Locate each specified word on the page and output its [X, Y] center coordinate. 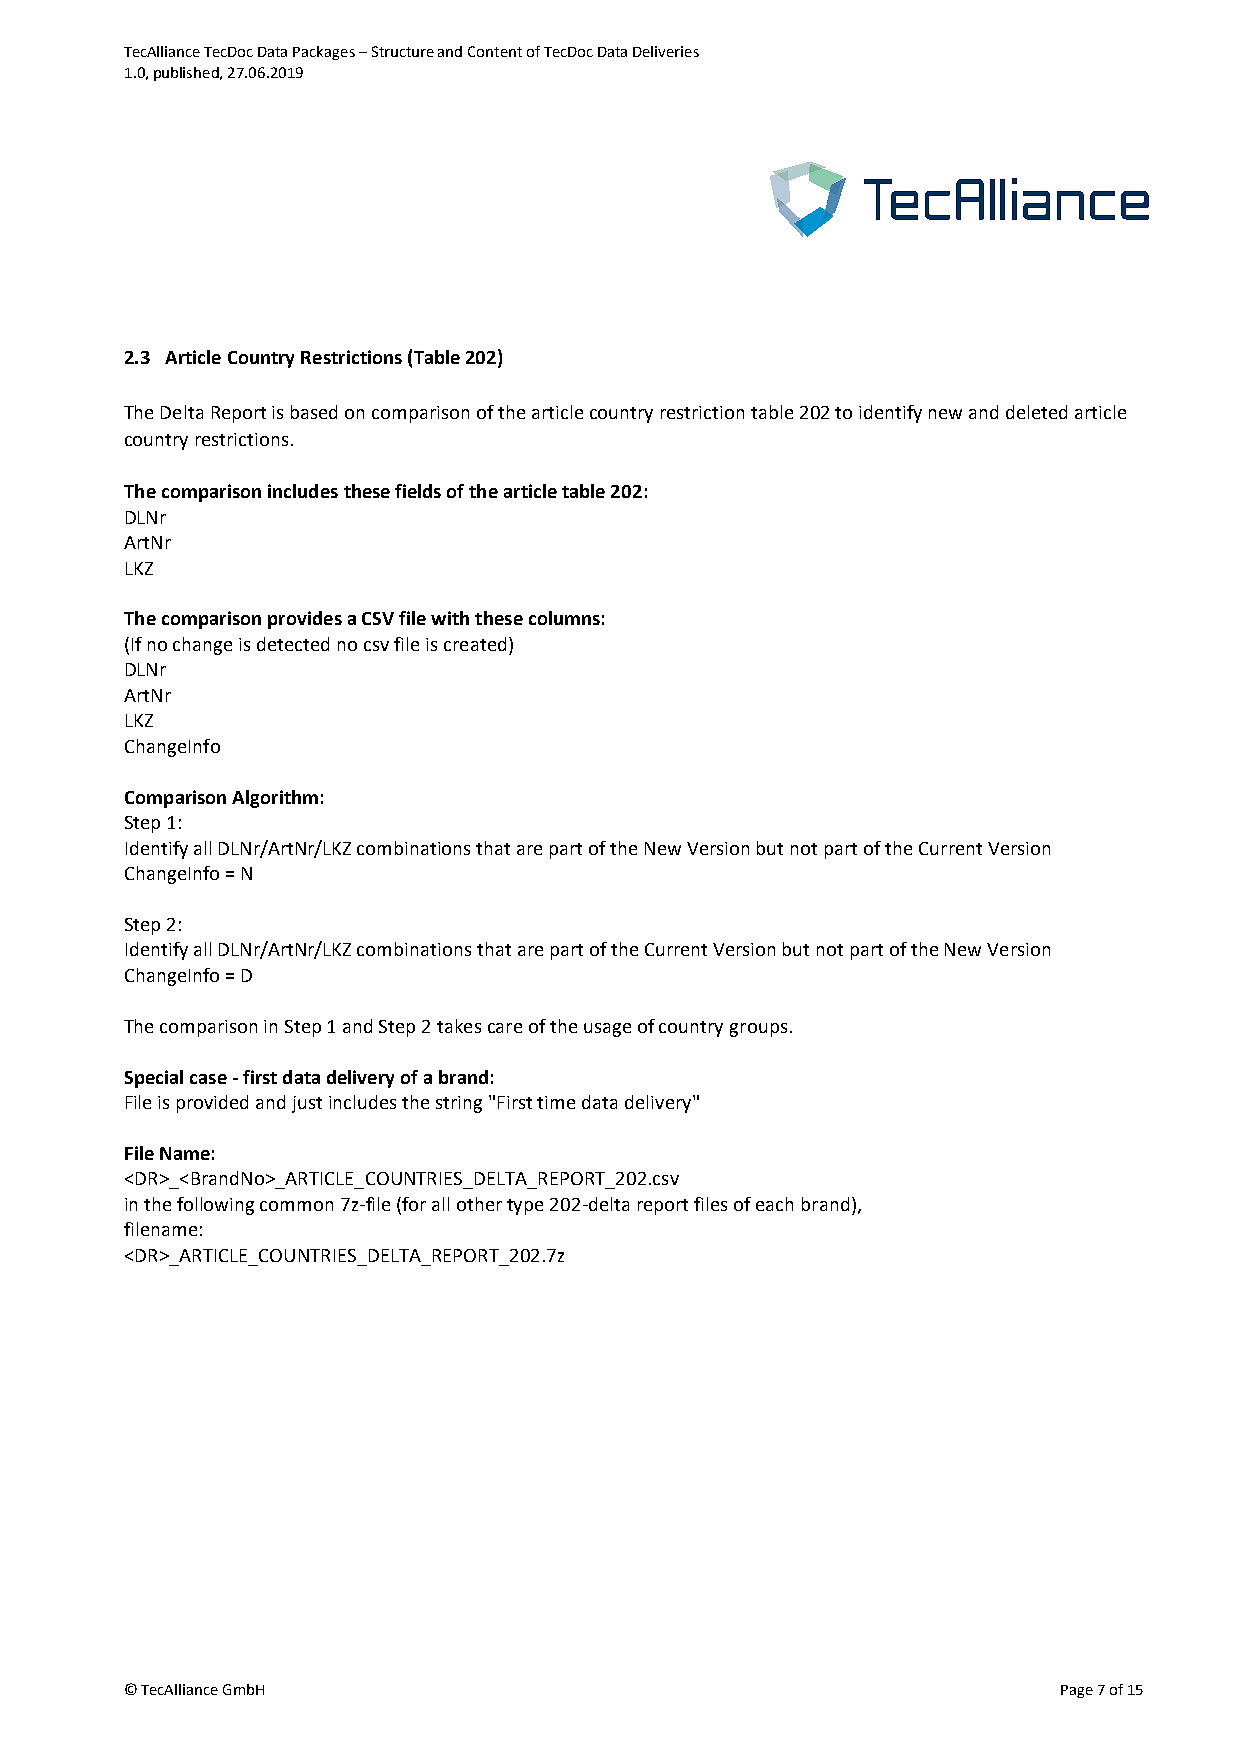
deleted [1036, 412]
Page [1077, 1691]
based [314, 412]
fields [418, 491]
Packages [324, 53]
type [525, 1207]
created [475, 644]
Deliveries [666, 51]
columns [564, 618]
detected [293, 644]
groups [758, 1030]
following [215, 1206]
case [208, 1079]
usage [607, 1030]
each [774, 1204]
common [296, 1206]
